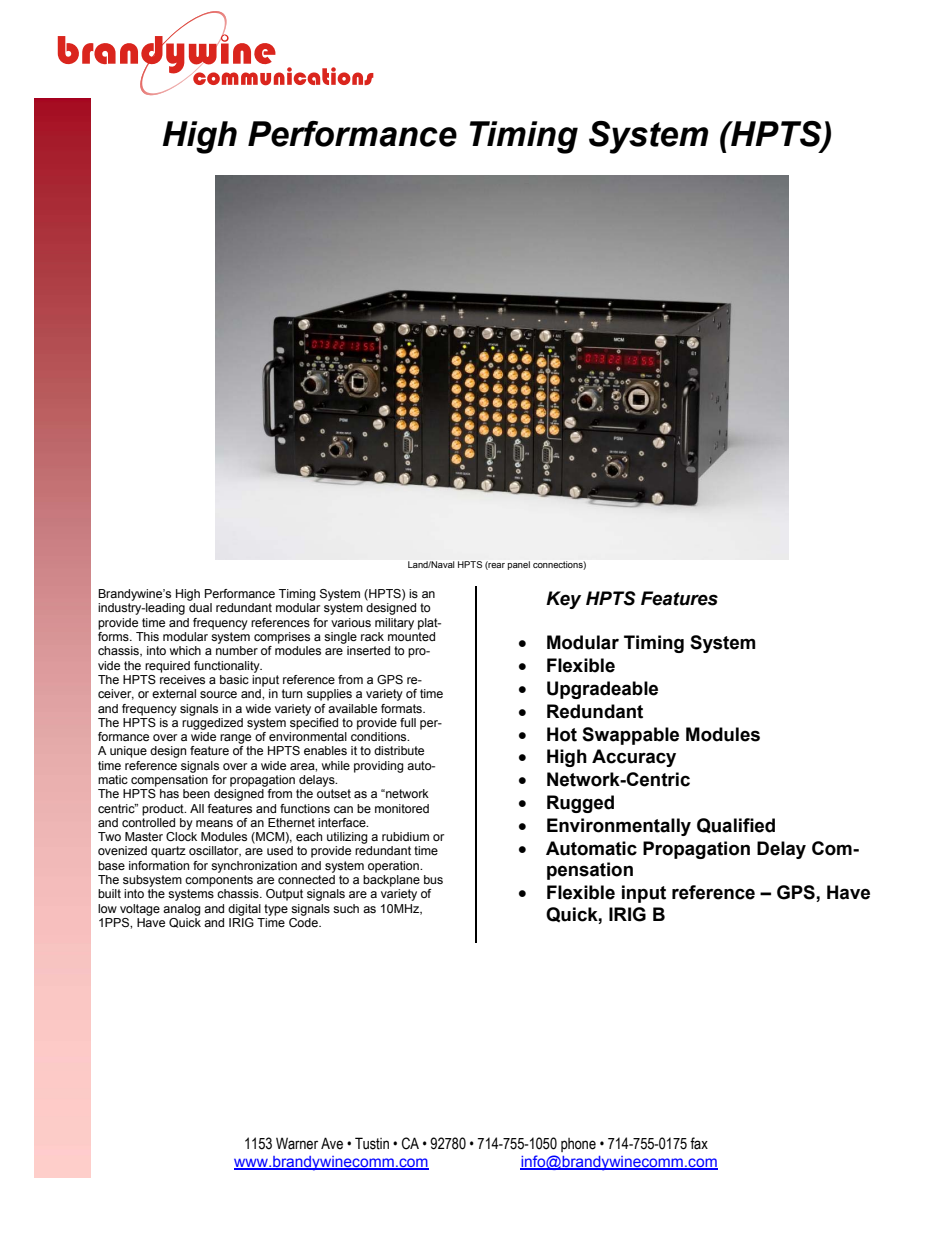 This image has height=1233, width=952. Describe the element at coordinates (200, 607) in the image. I see `dual` at that location.
